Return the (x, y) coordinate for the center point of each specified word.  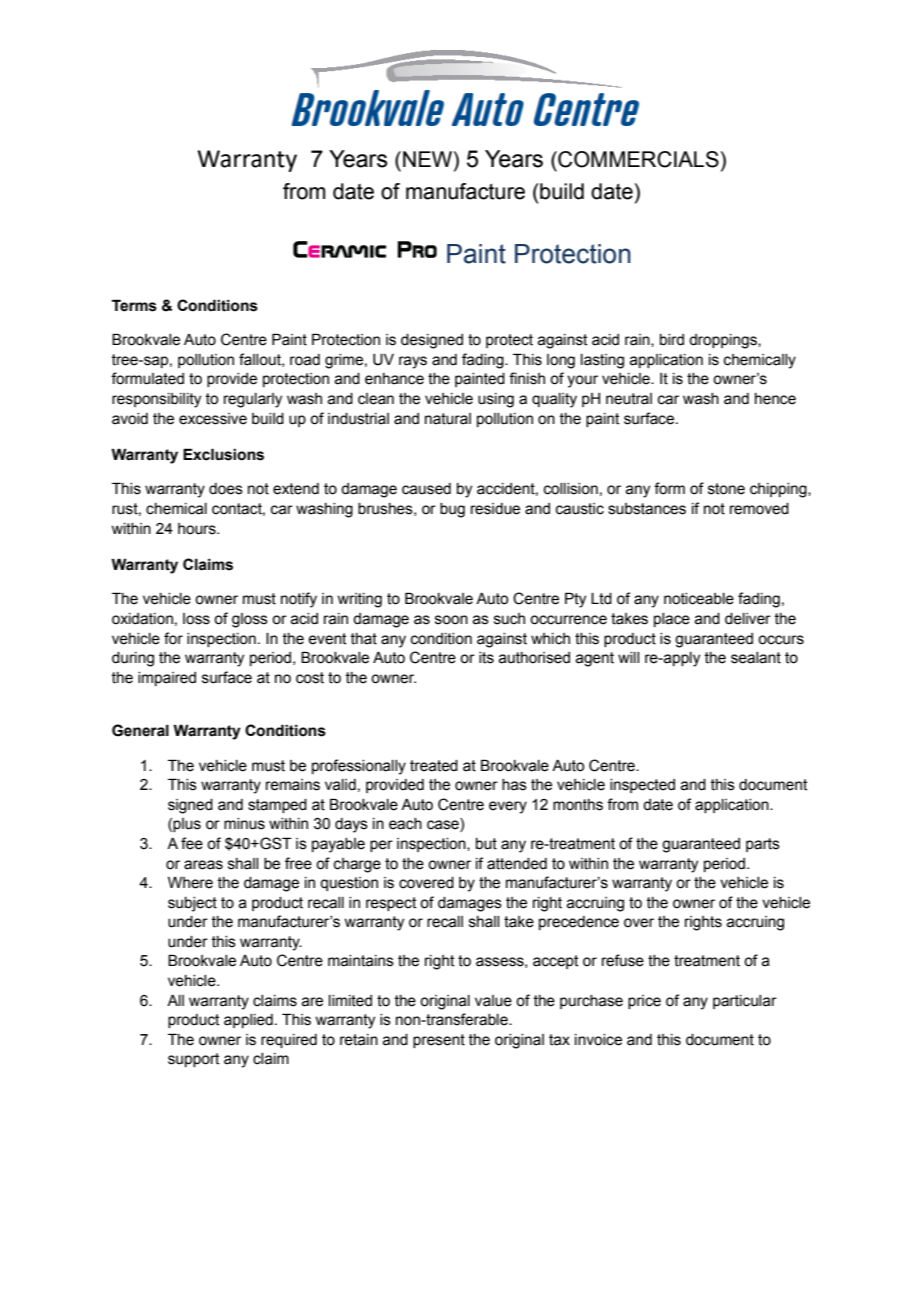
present (439, 1041)
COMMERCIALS (637, 159)
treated (434, 766)
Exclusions (223, 454)
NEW (429, 159)
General (140, 730)
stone (726, 489)
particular (745, 1002)
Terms (134, 305)
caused (426, 489)
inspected (642, 786)
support (194, 1060)
